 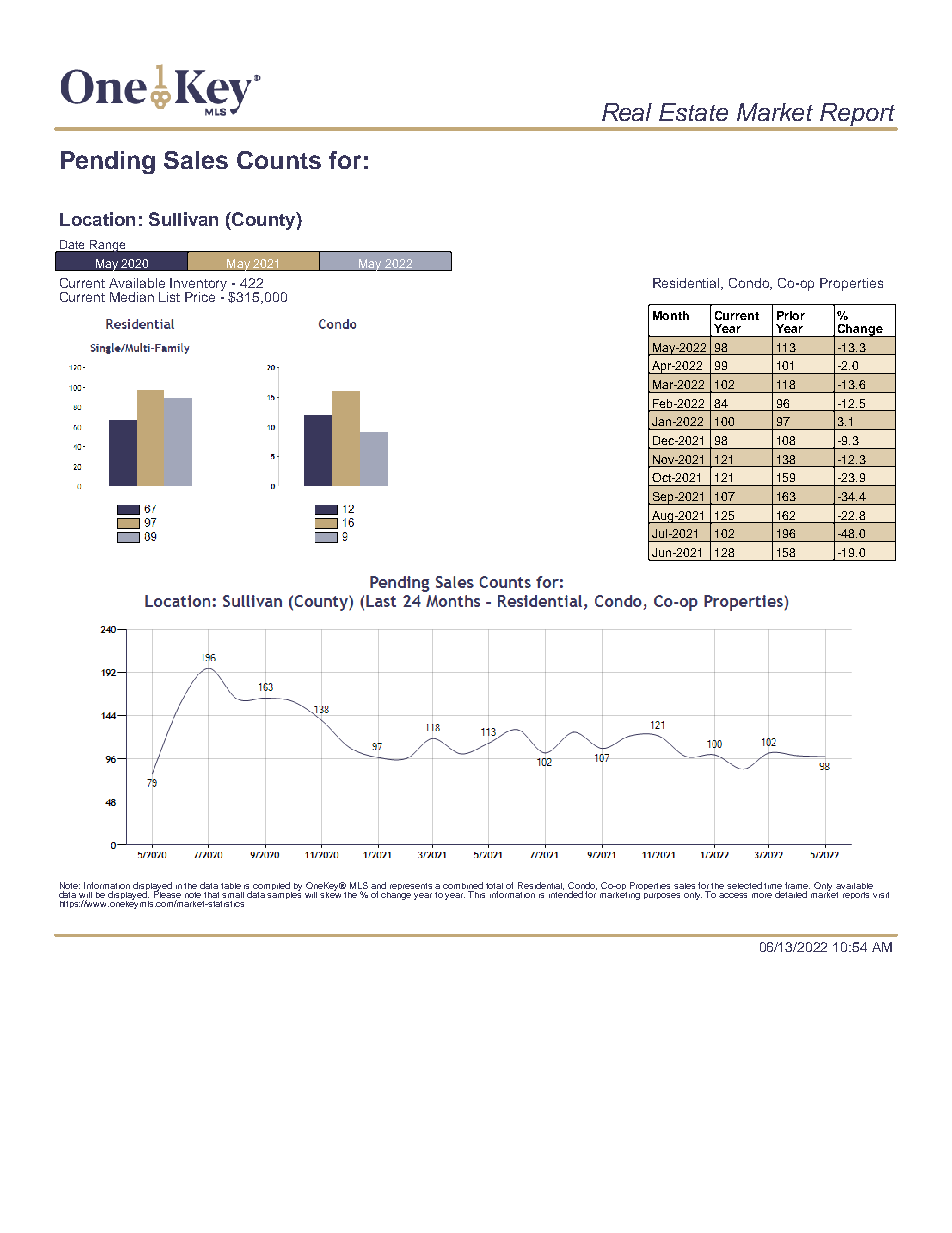 What do you see at coordinates (272, 887) in the screenshot?
I see `compiled` at bounding box center [272, 887].
